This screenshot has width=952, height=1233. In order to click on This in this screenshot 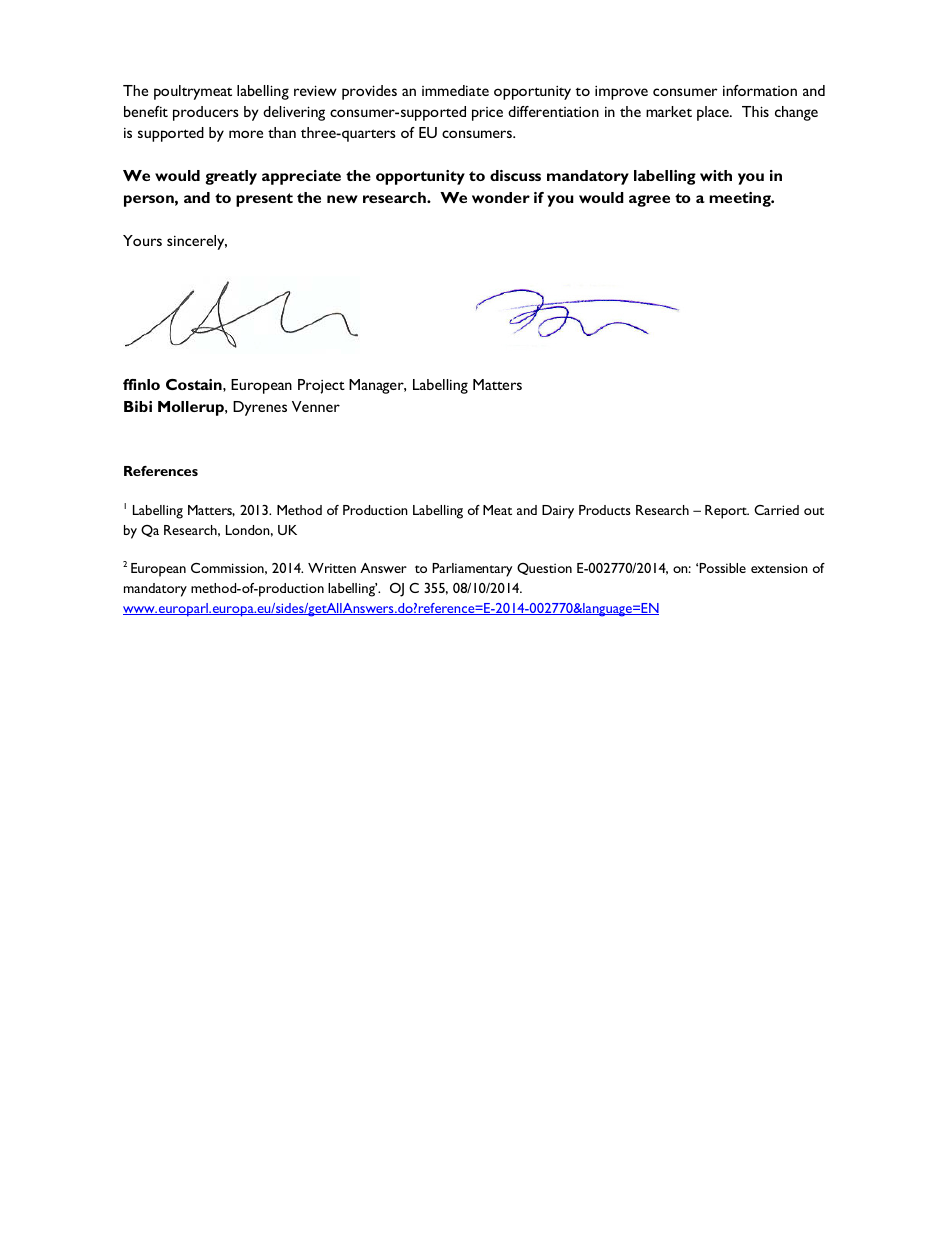, I will do `click(755, 111)`.
